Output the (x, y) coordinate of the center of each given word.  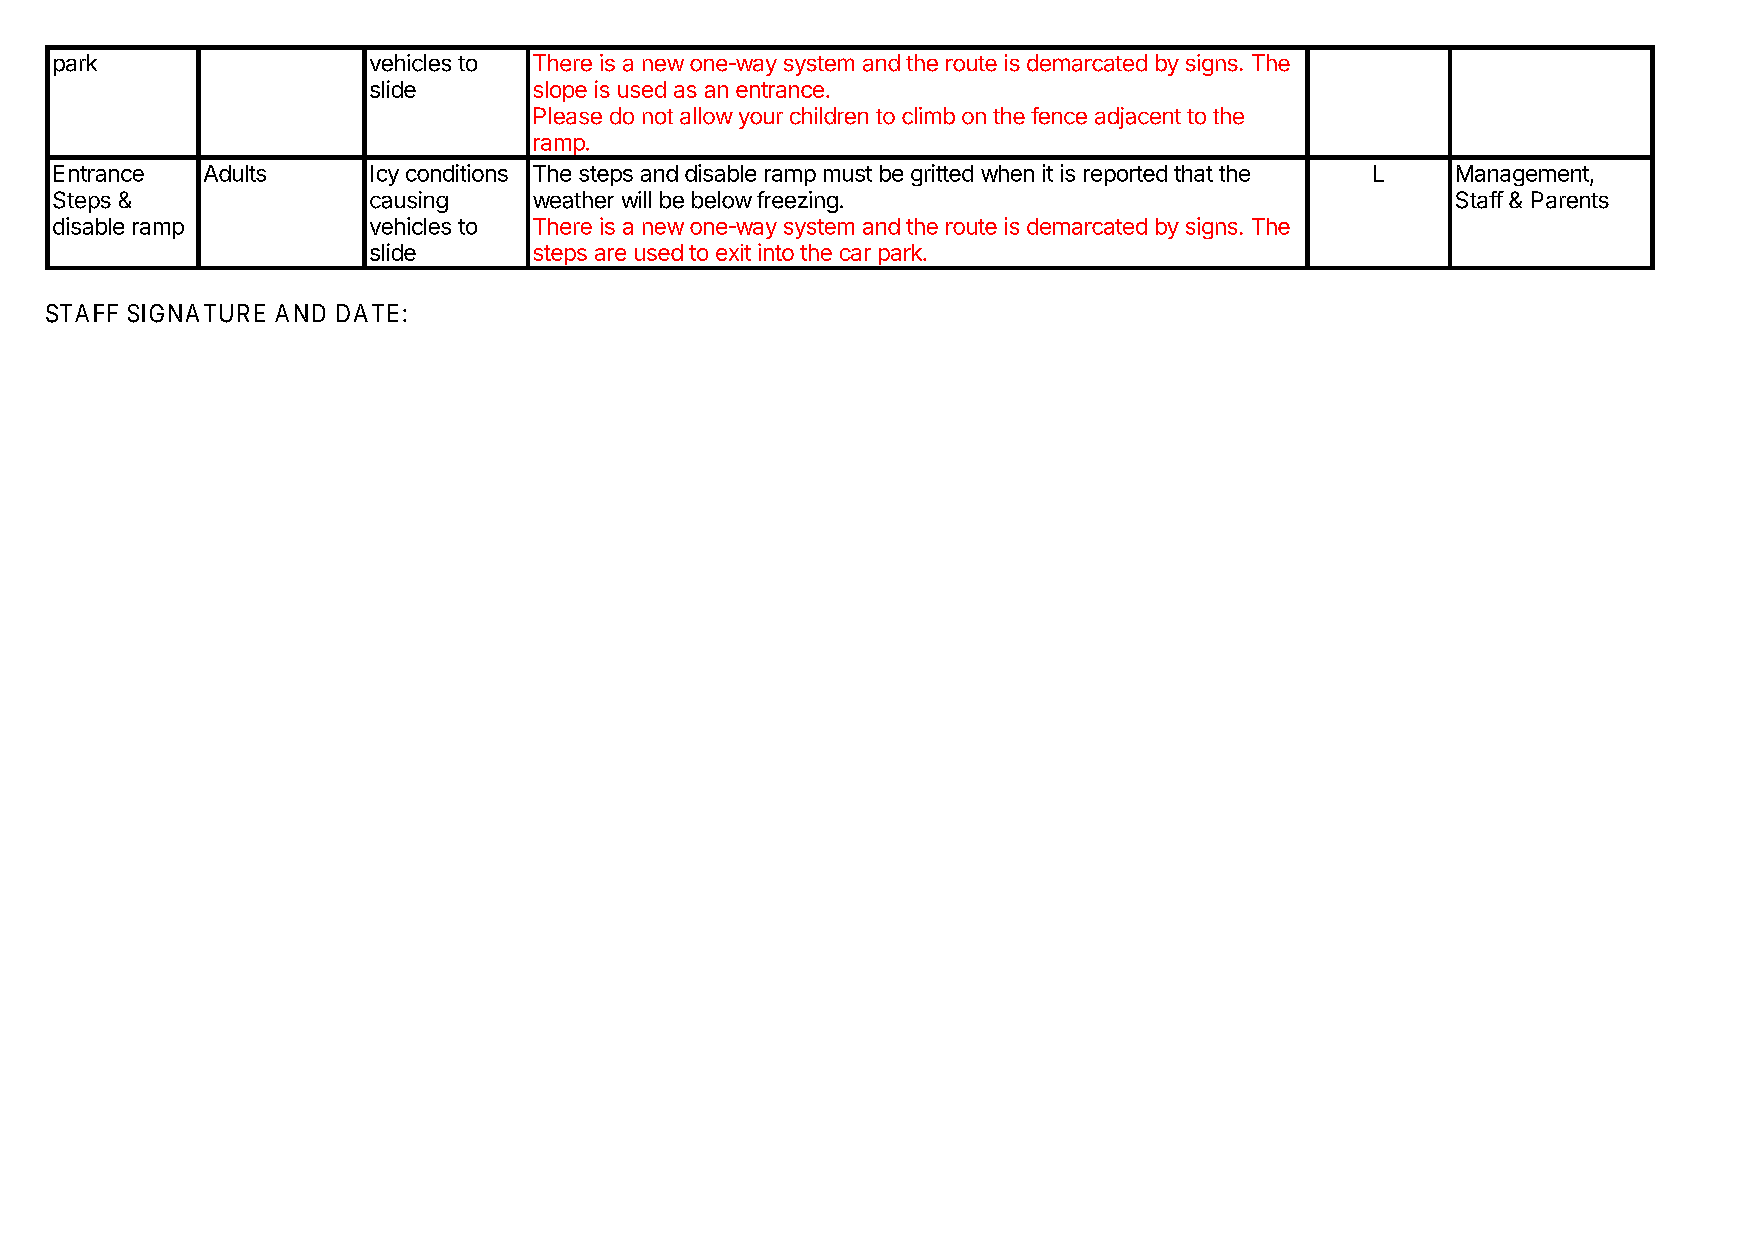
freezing (797, 202)
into (776, 252)
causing (409, 202)
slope (560, 91)
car (855, 254)
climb (928, 116)
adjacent (1138, 118)
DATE (370, 313)
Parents (1570, 200)
